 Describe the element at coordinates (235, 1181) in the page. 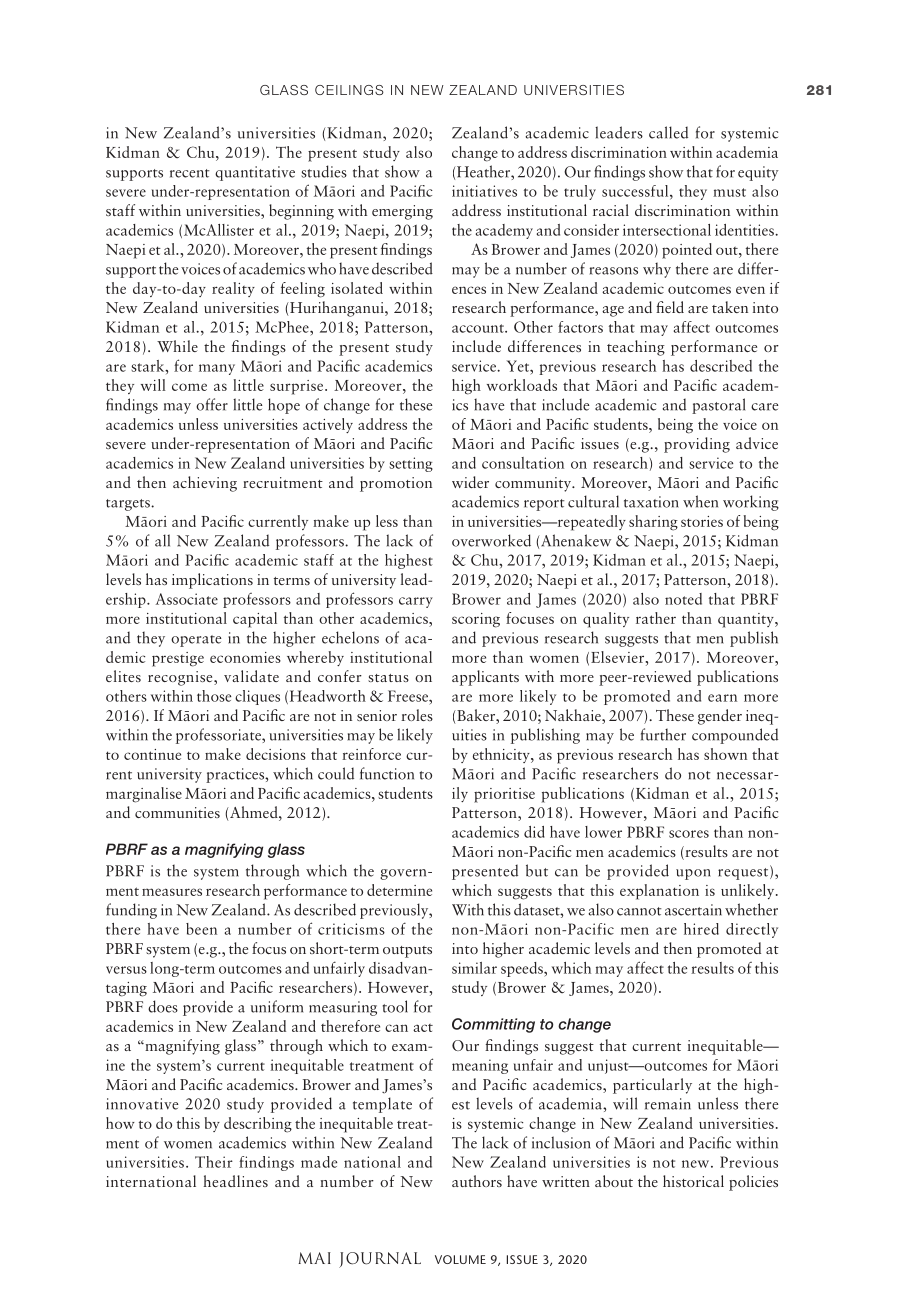

I see `headlines` at that location.
